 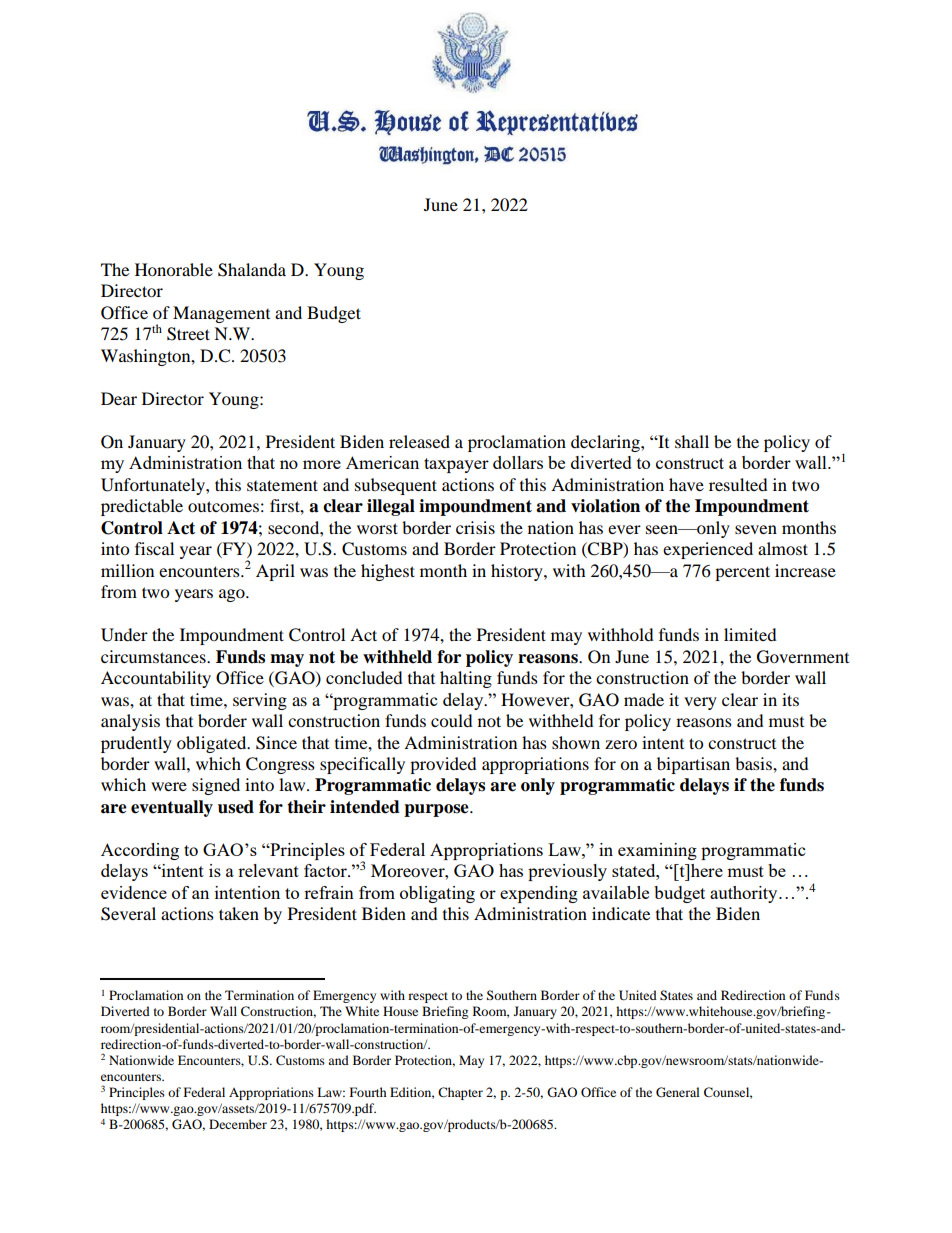 I want to click on very, so click(x=700, y=703).
